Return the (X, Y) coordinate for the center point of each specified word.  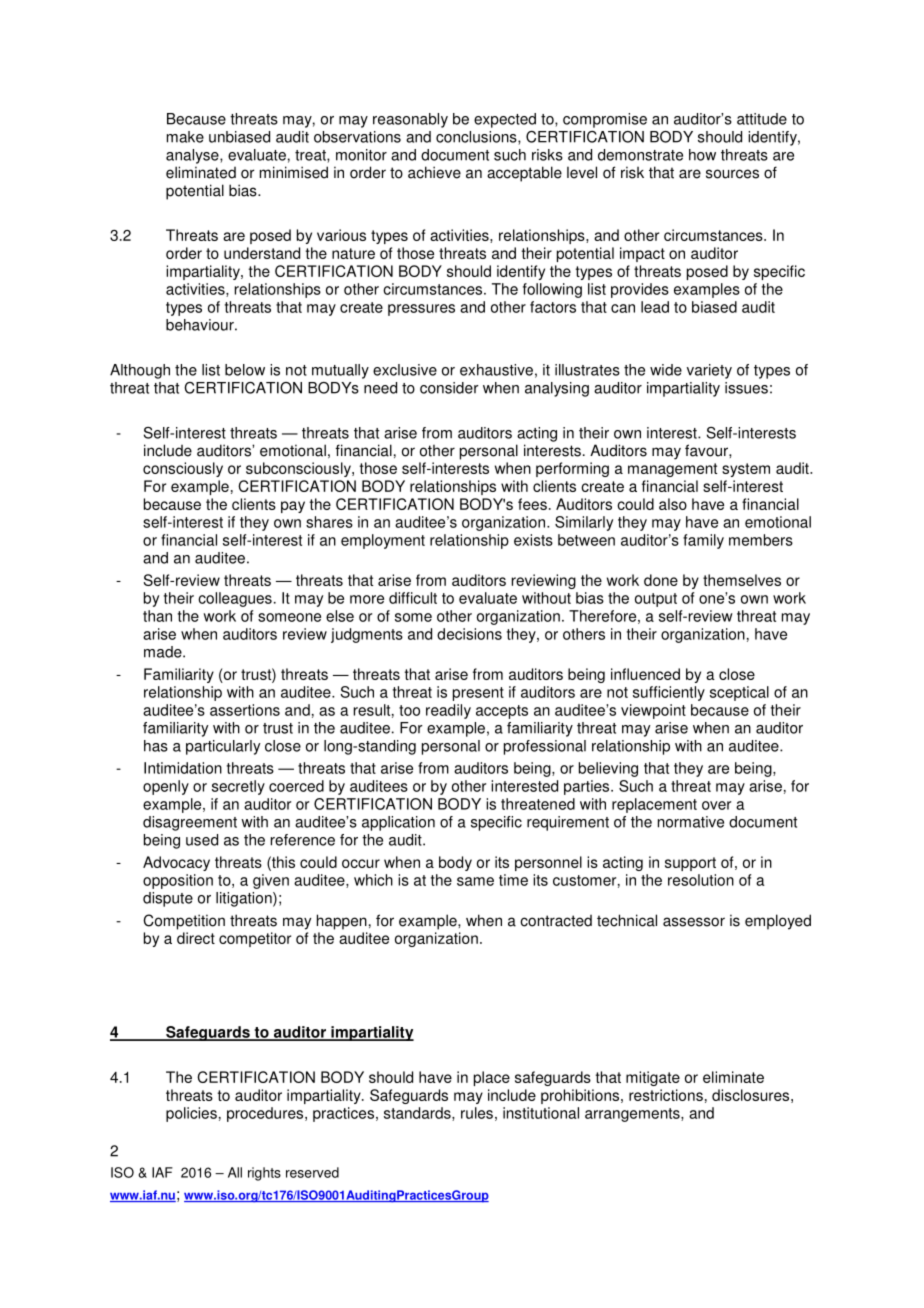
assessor (694, 922)
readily (448, 711)
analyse (193, 156)
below (245, 370)
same (475, 881)
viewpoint (653, 711)
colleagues (235, 599)
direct (196, 938)
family (703, 541)
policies (191, 1114)
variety (709, 371)
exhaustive (496, 370)
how (702, 155)
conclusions (477, 138)
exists (533, 540)
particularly (223, 747)
